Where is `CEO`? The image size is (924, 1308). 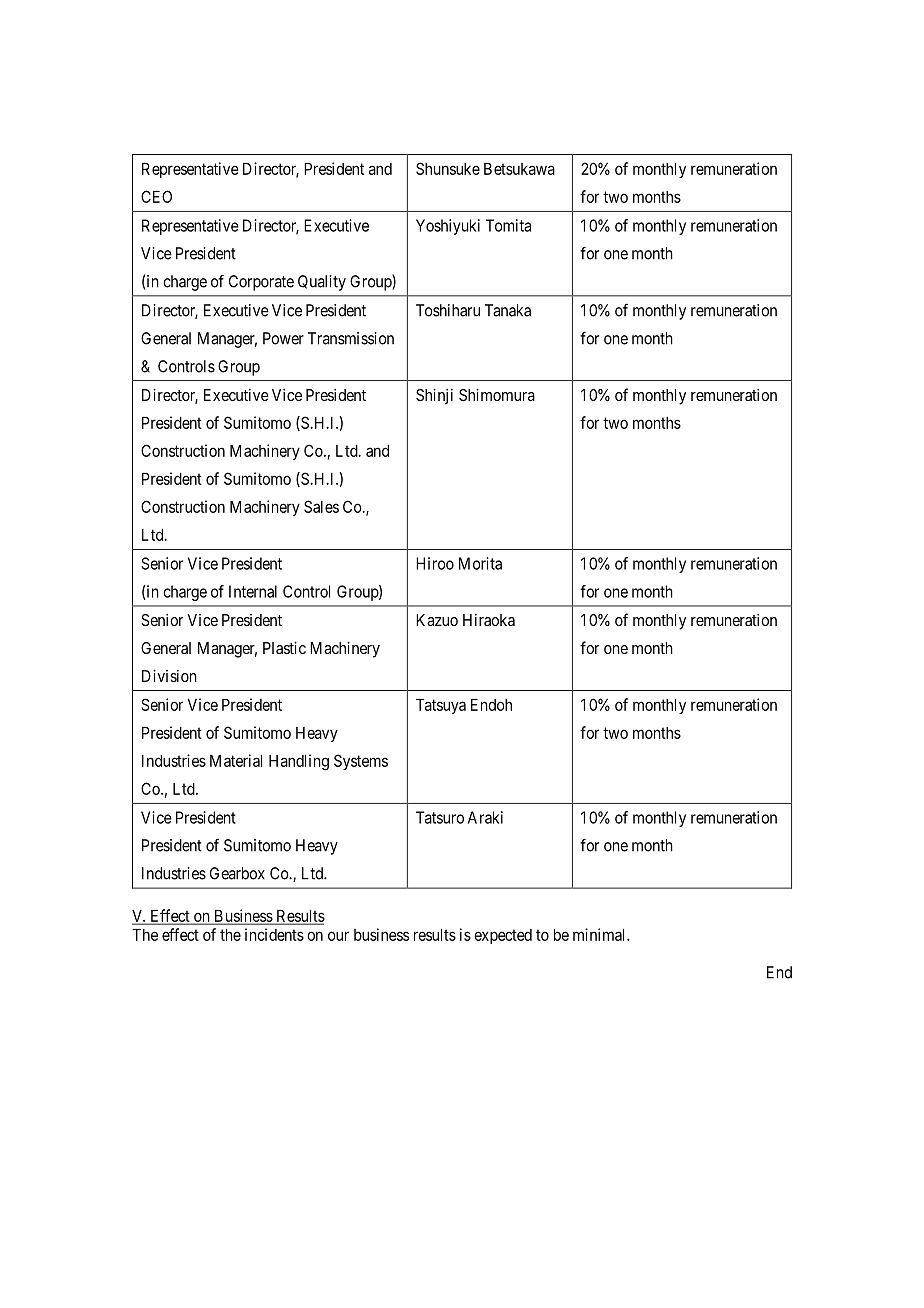
CEO is located at coordinates (156, 196).
